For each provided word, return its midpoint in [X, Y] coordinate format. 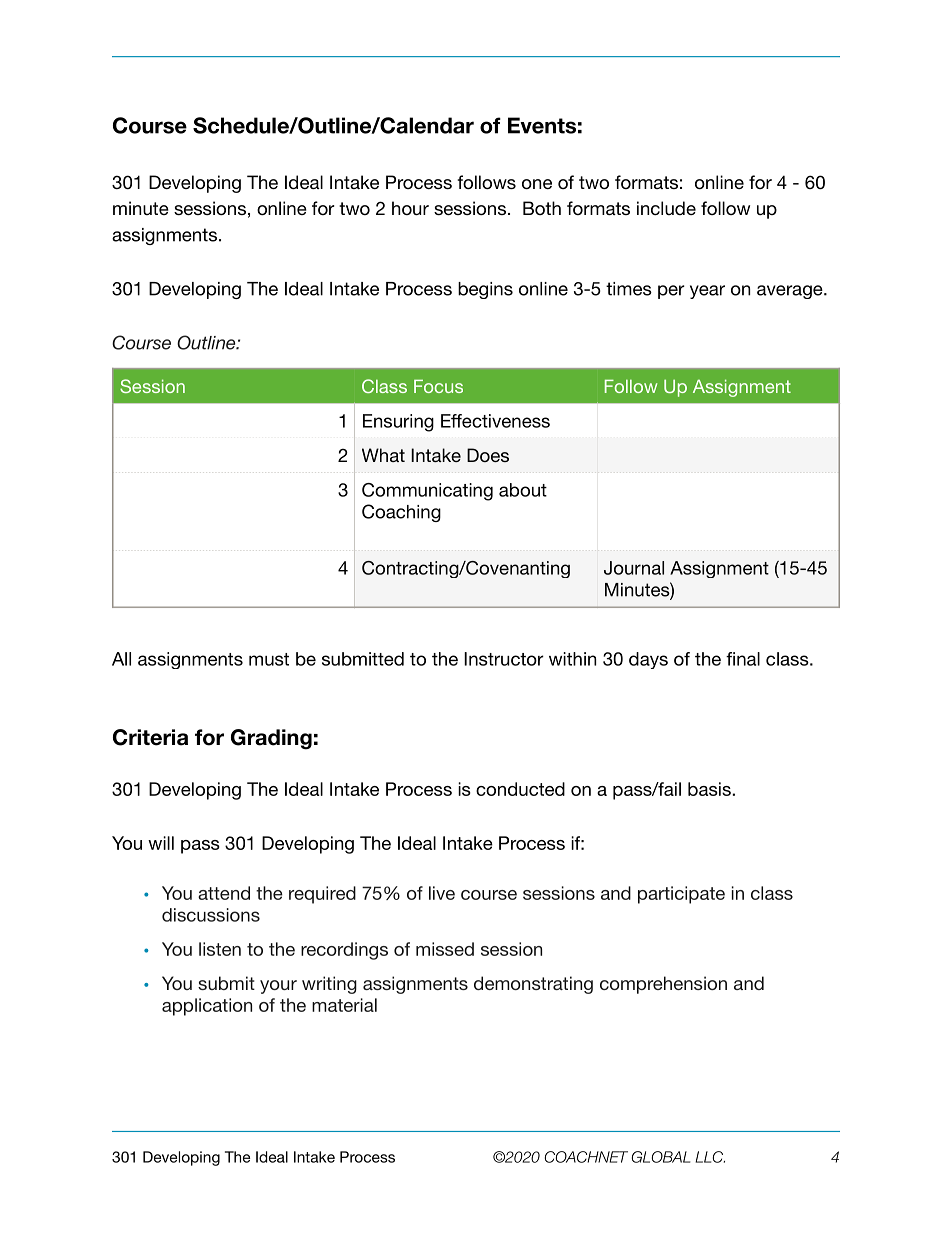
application [207, 1007]
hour [410, 208]
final [743, 659]
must [269, 659]
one [537, 184]
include [666, 208]
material [344, 1005]
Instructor [504, 659]
